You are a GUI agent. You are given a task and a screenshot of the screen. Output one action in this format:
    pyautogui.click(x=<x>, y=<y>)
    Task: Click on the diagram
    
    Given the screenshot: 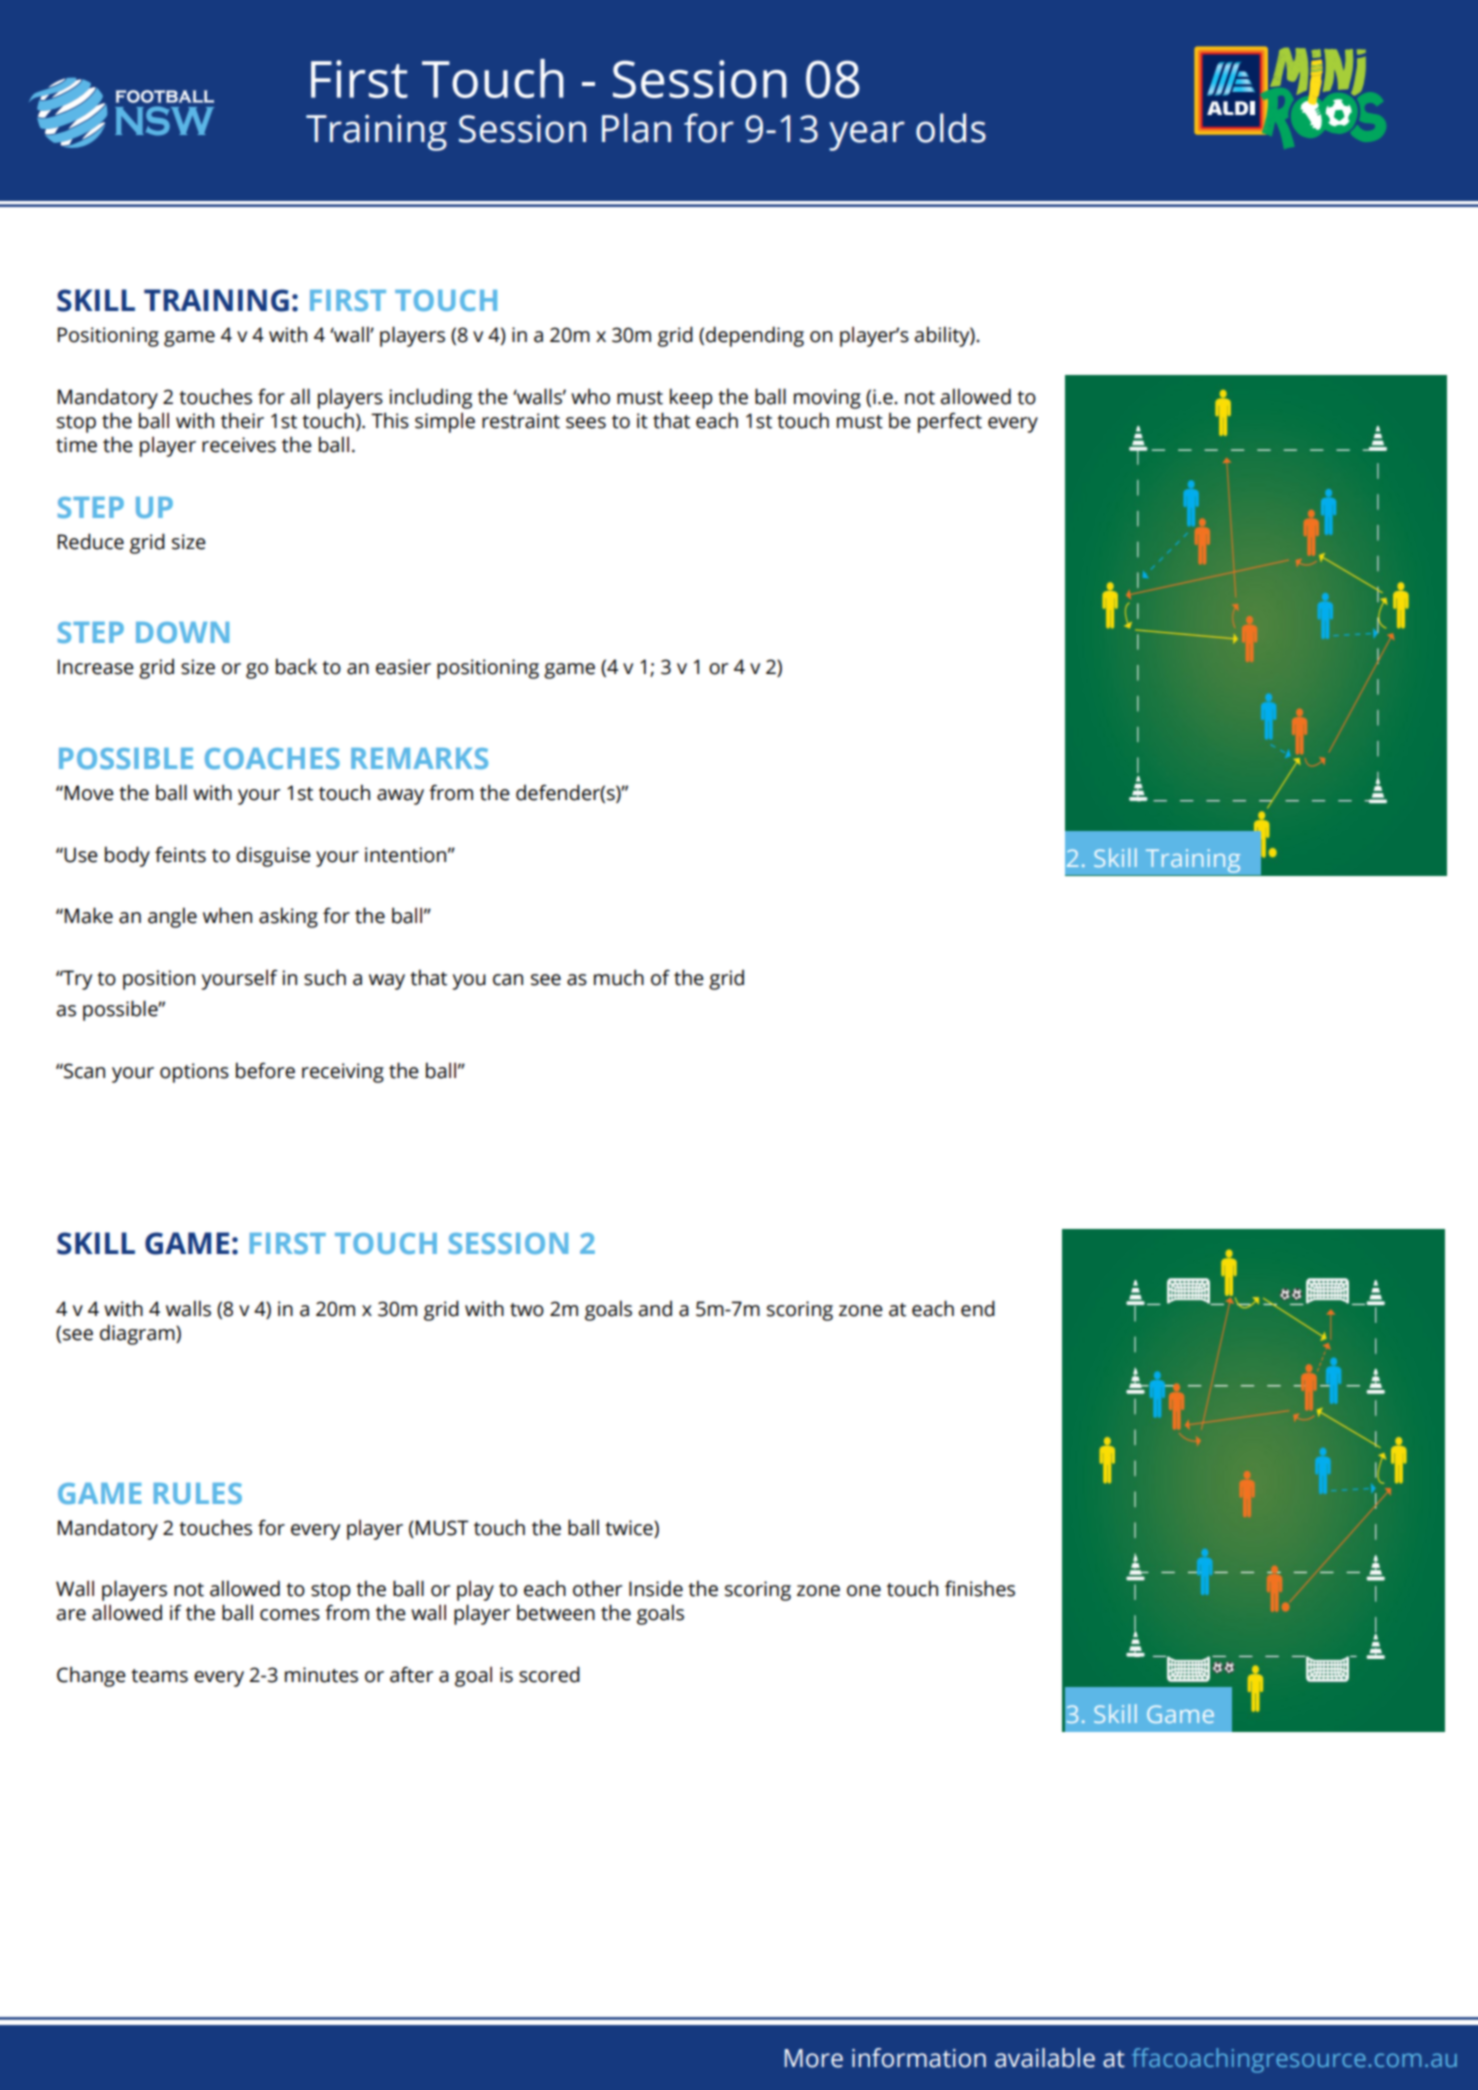 What is the action you would take?
    pyautogui.click(x=138, y=1334)
